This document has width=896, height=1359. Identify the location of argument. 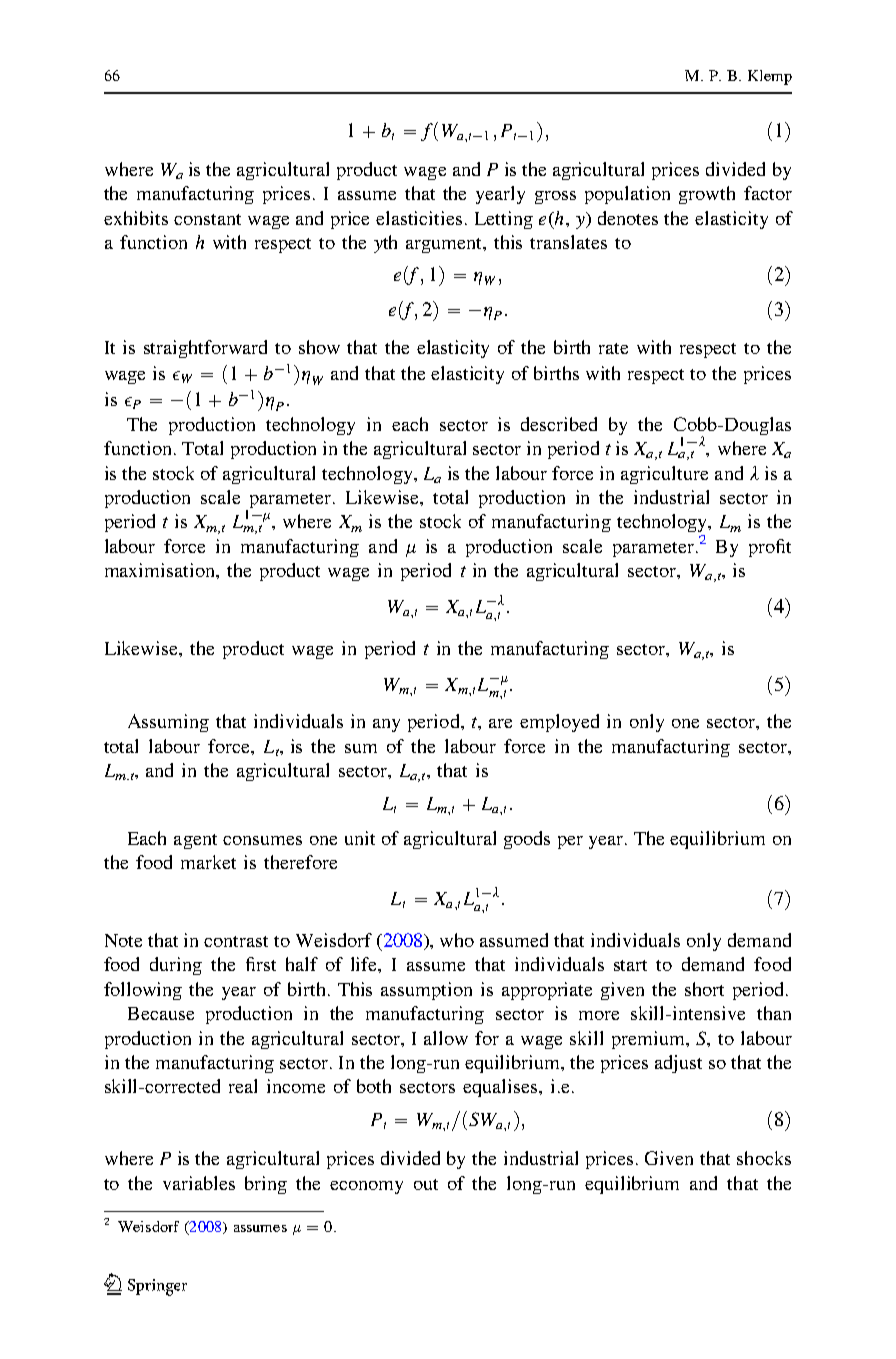
(445, 245).
